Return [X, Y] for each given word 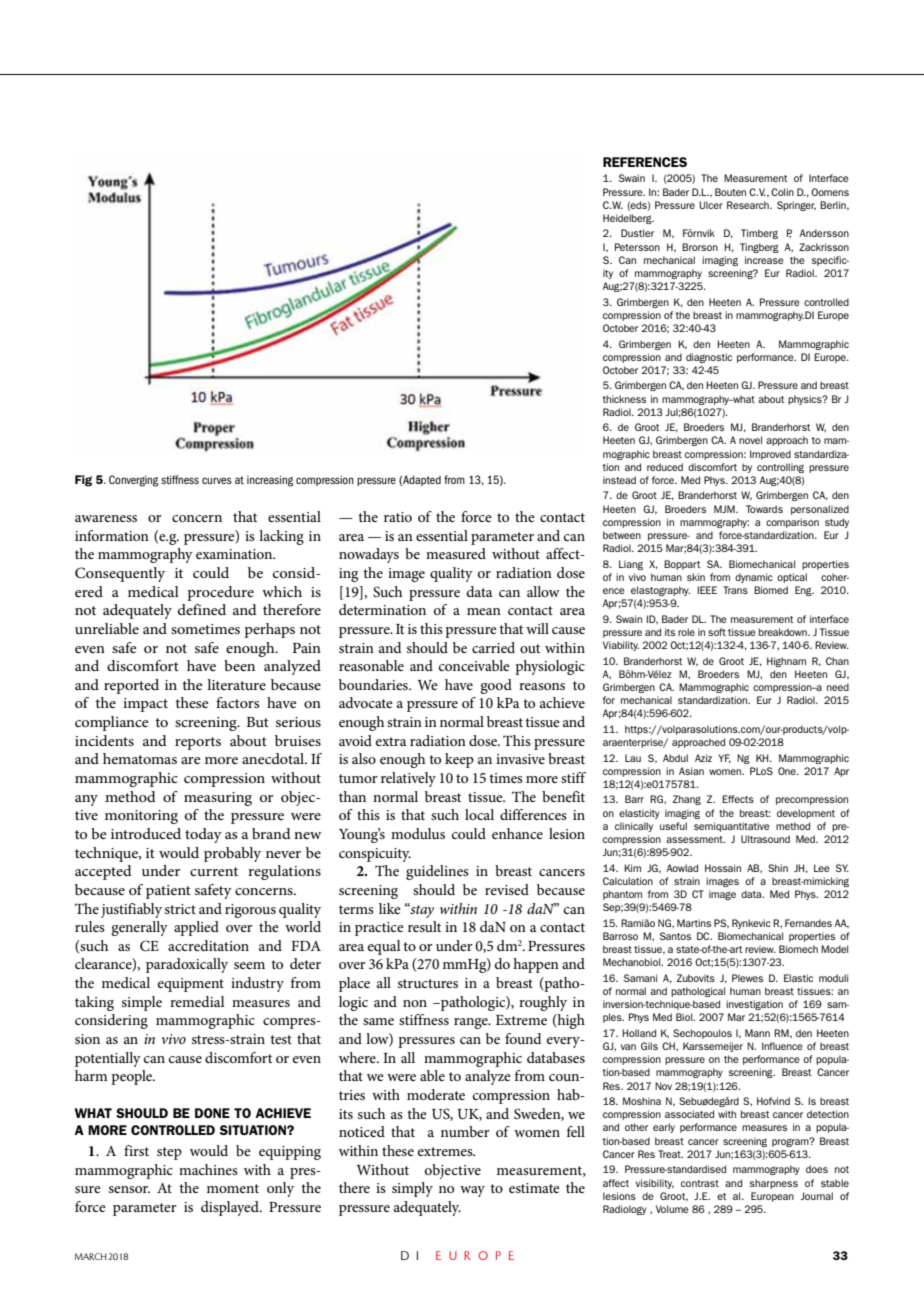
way [472, 1191]
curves [217, 480]
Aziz [703, 758]
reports [198, 743]
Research [749, 205]
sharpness [774, 1184]
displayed [231, 1208]
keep [459, 760]
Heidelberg [628, 219]
